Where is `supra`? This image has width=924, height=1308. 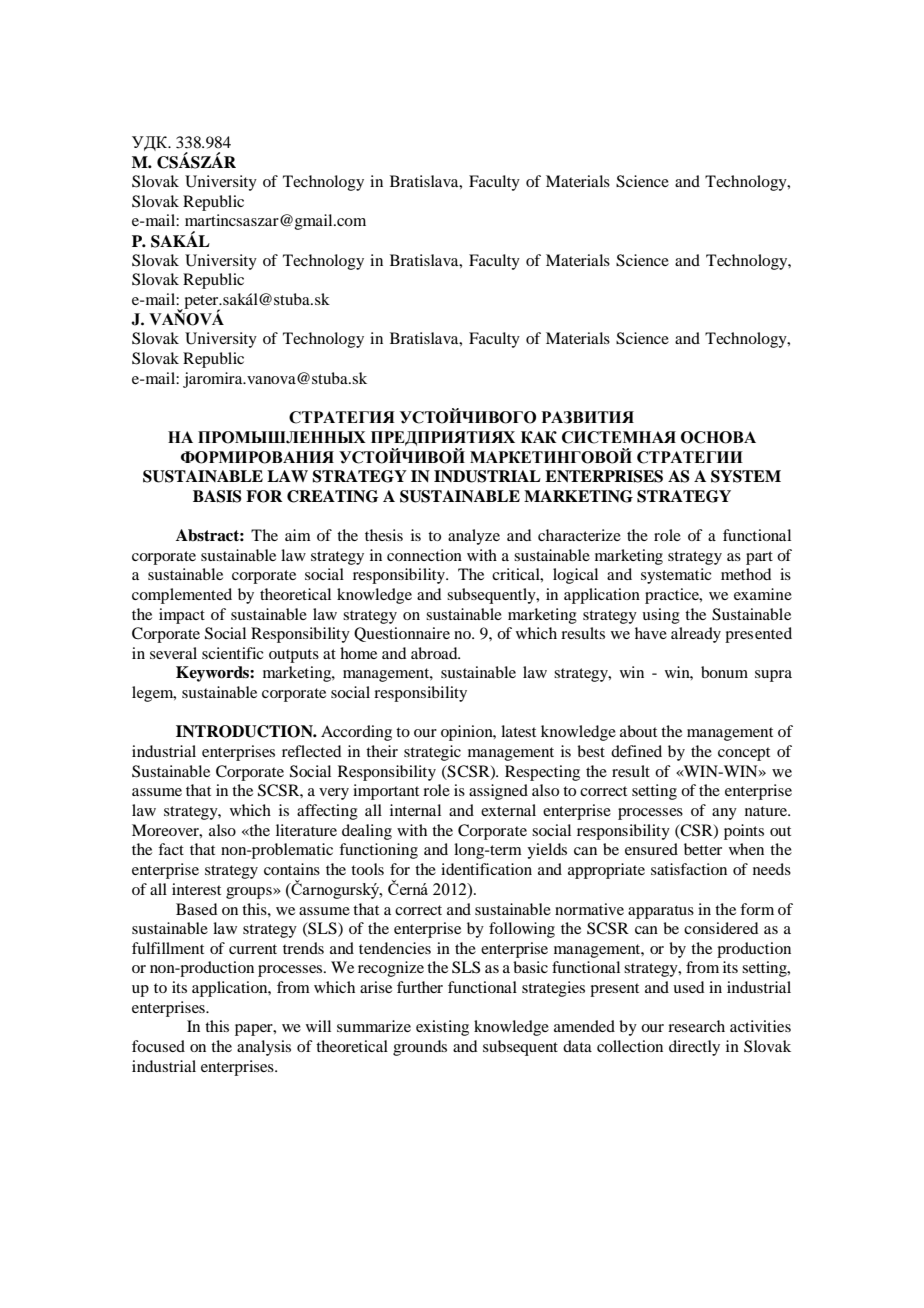 supra is located at coordinates (773, 676).
